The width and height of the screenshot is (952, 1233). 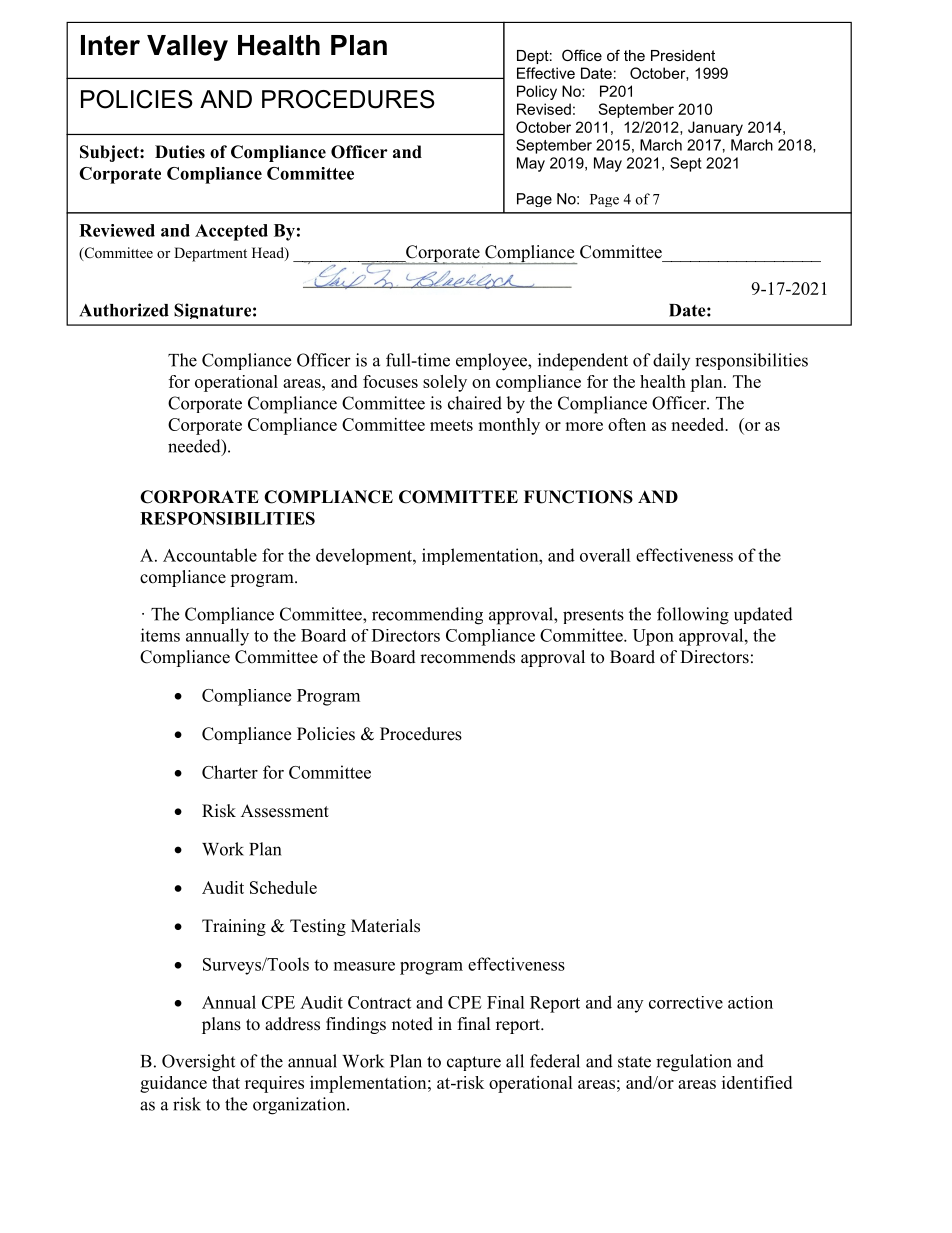 What do you see at coordinates (187, 48) in the screenshot?
I see `Valley` at bounding box center [187, 48].
